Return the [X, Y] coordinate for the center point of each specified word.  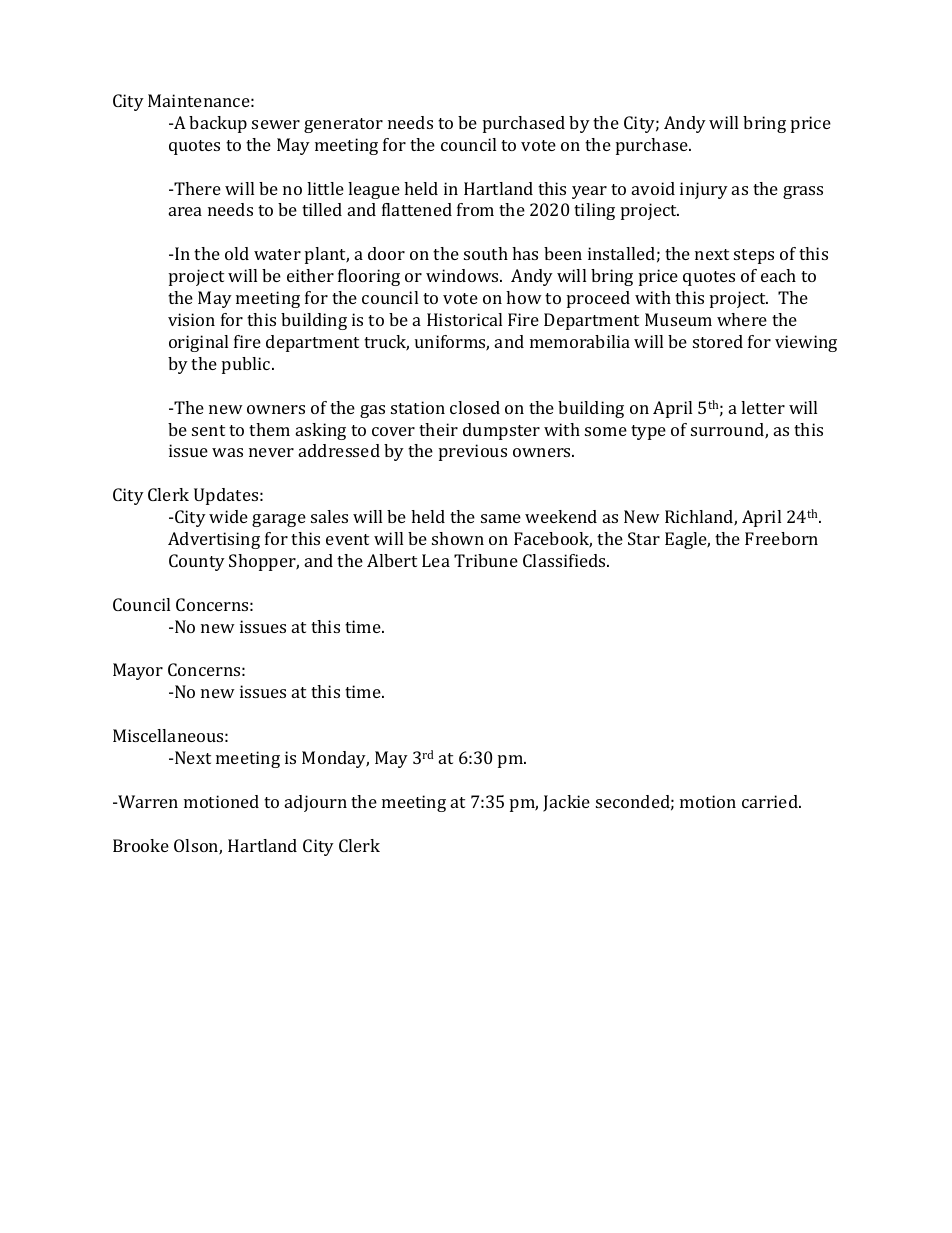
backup [218, 124]
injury [704, 190]
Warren [147, 801]
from [475, 209]
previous [473, 452]
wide [228, 516]
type [648, 432]
